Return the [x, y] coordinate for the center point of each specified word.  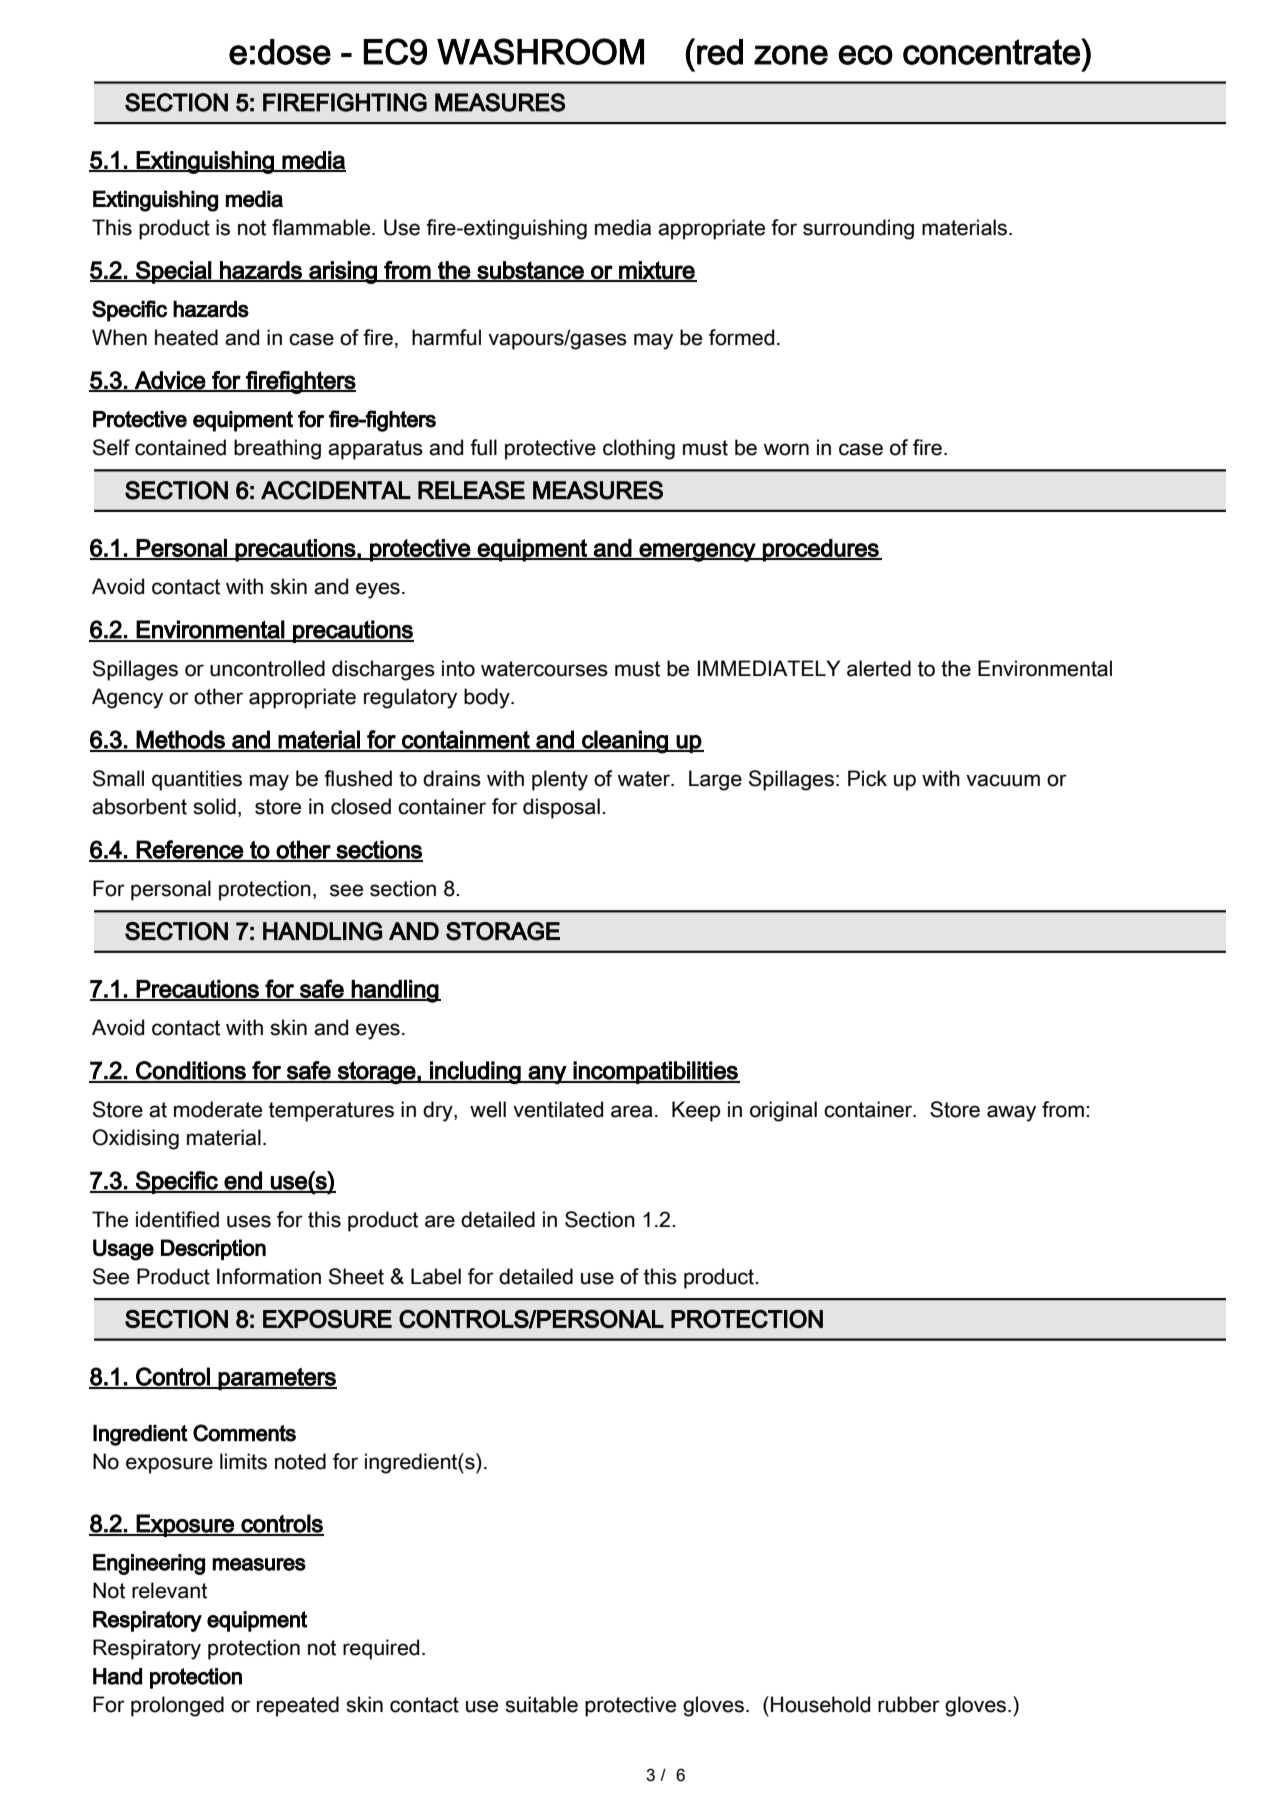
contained [180, 447]
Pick [867, 778]
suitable [541, 1704]
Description [213, 1249]
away [1011, 1113]
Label [436, 1276]
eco [865, 55]
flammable [322, 227]
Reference [190, 850]
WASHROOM [540, 51]
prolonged [177, 1706]
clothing [639, 449]
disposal [561, 808]
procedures [821, 550]
